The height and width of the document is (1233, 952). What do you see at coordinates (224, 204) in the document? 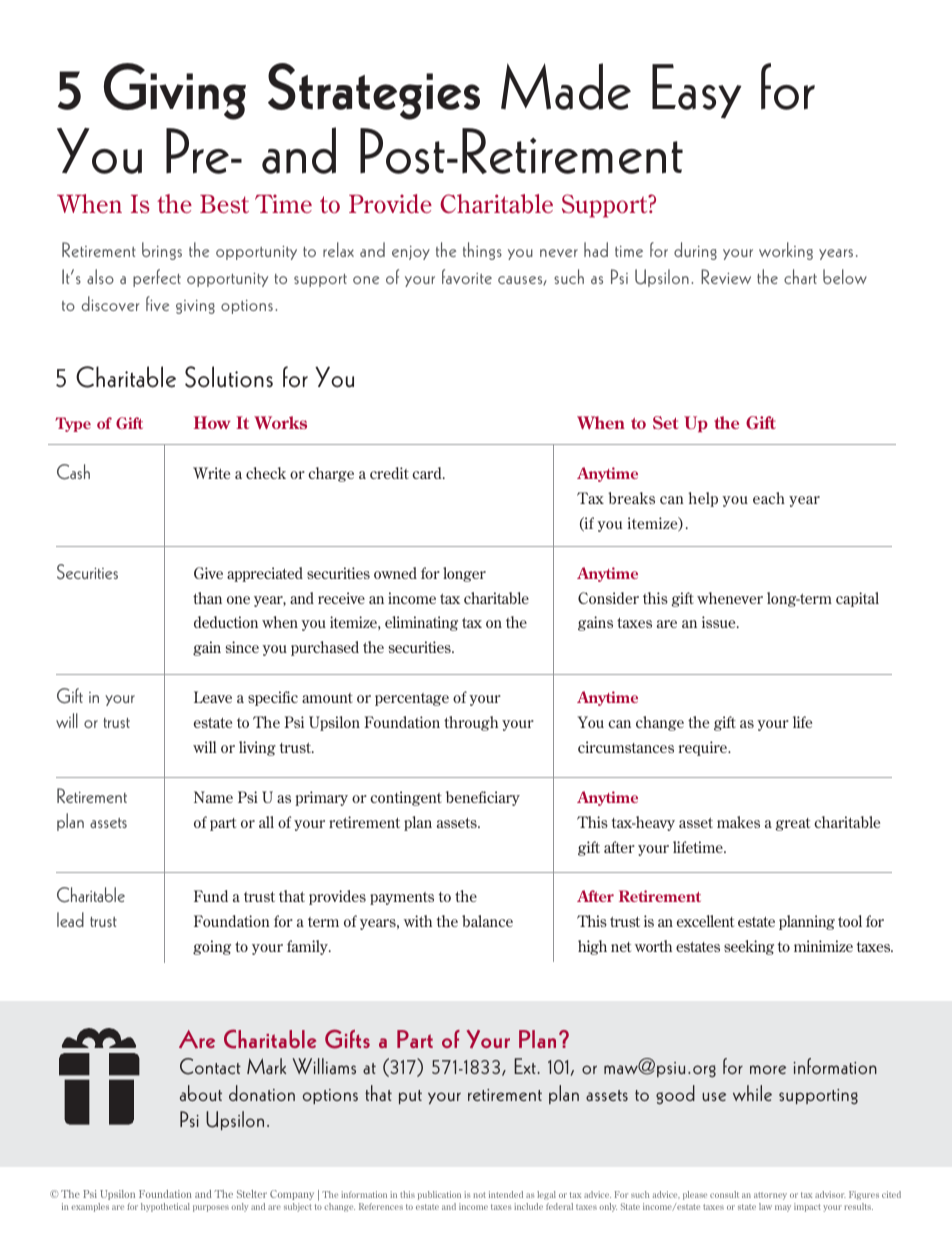
I see `Best` at bounding box center [224, 204].
